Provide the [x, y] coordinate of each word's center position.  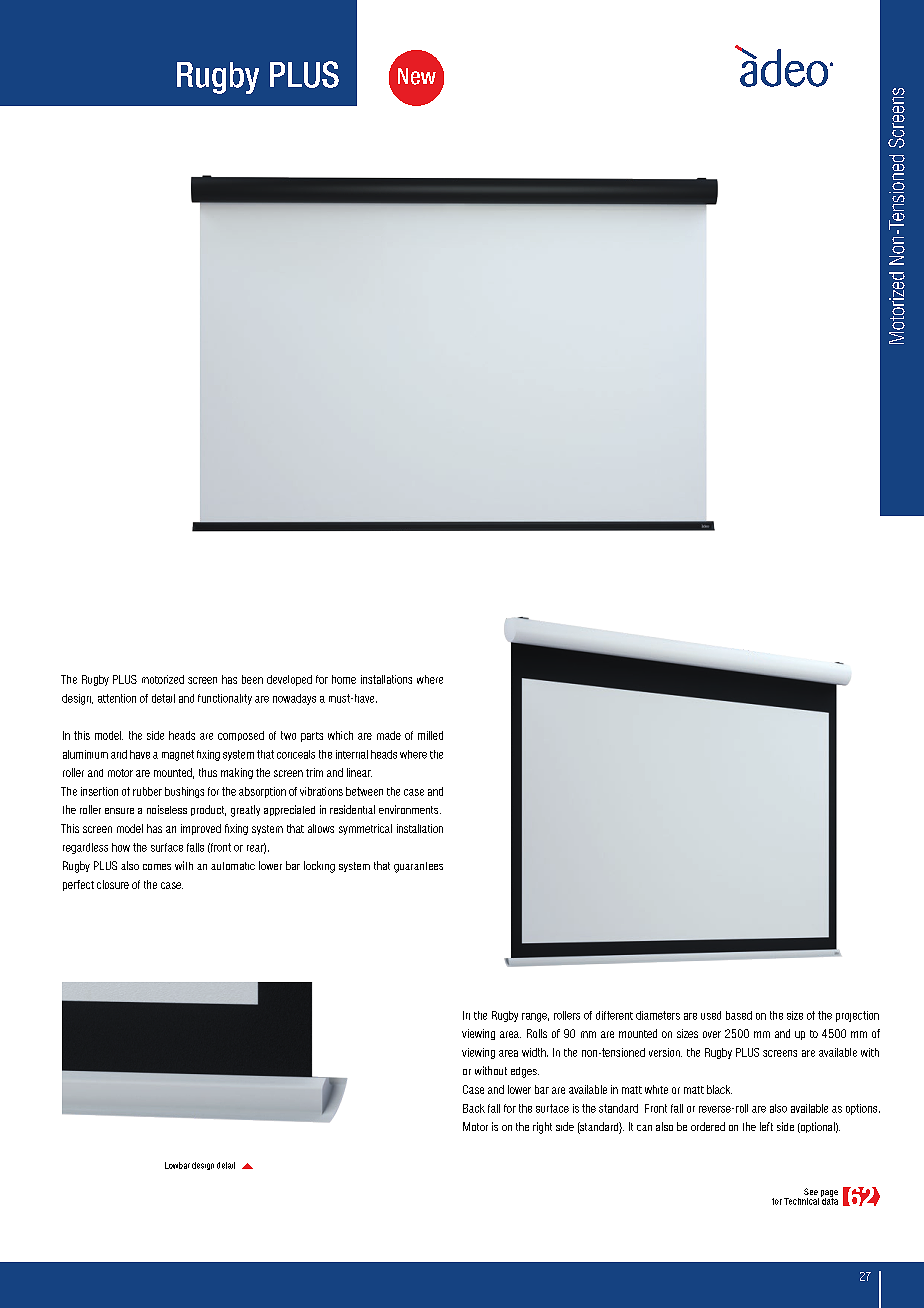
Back [474, 1108]
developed [289, 680]
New [417, 76]
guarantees [418, 867]
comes [157, 867]
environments [410, 809]
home [344, 679]
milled [430, 735]
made [389, 735]
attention [117, 698]
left [766, 1126]
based [739, 1015]
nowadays [294, 699]
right [542, 1128]
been [252, 679]
